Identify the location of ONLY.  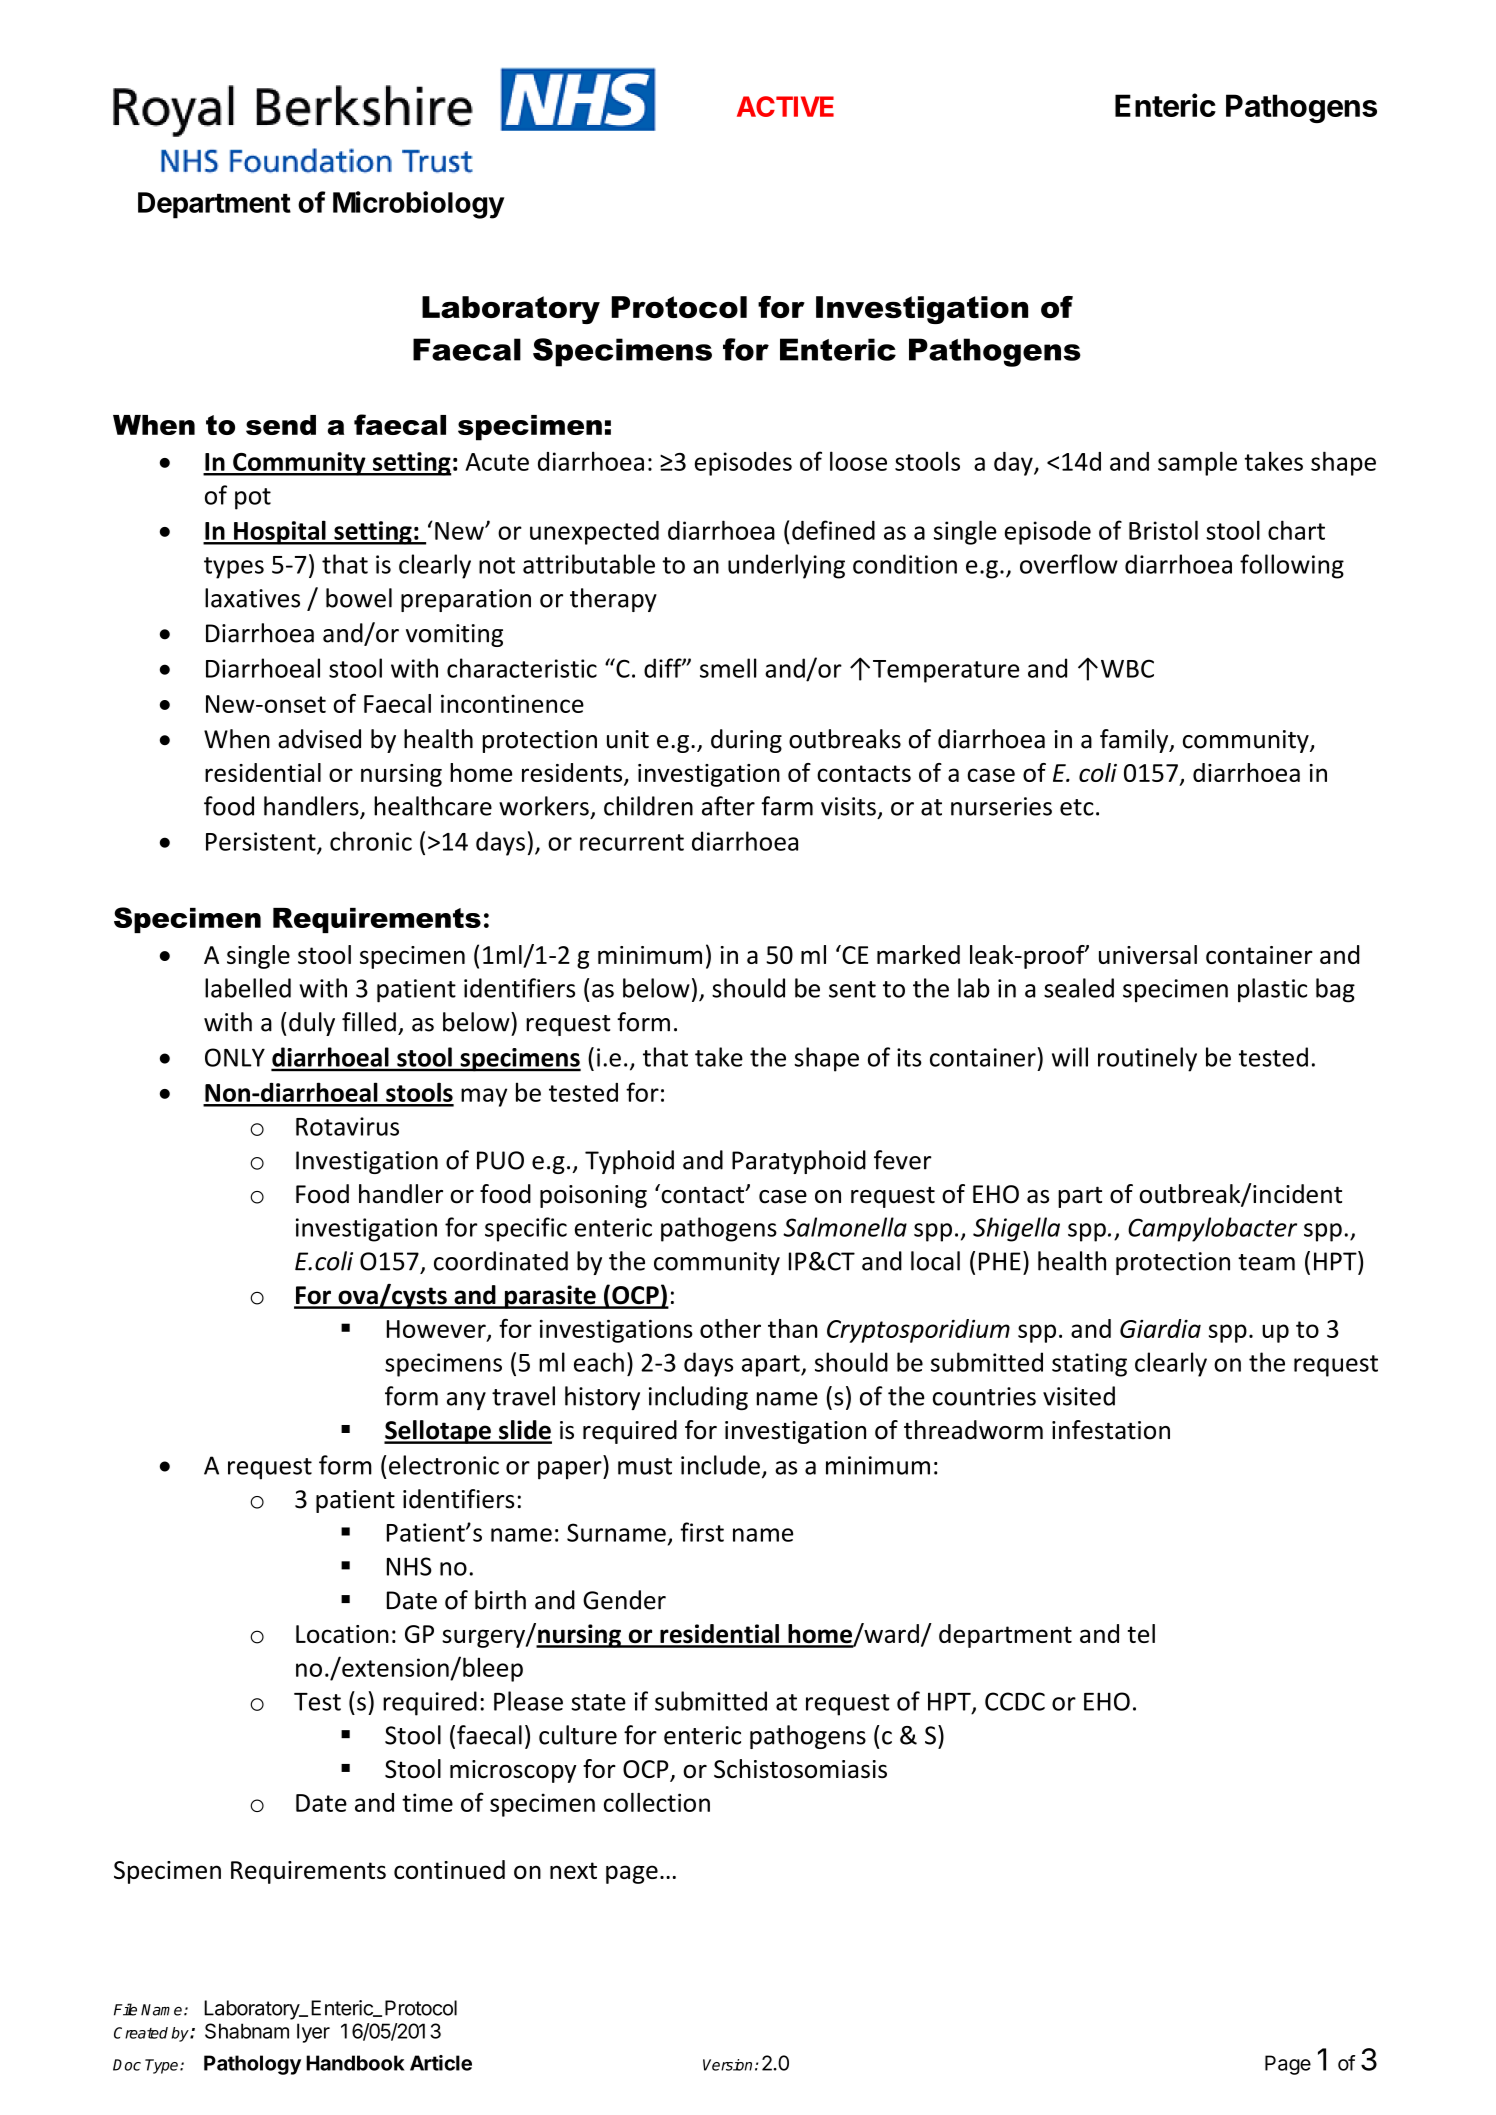
(235, 1057).
